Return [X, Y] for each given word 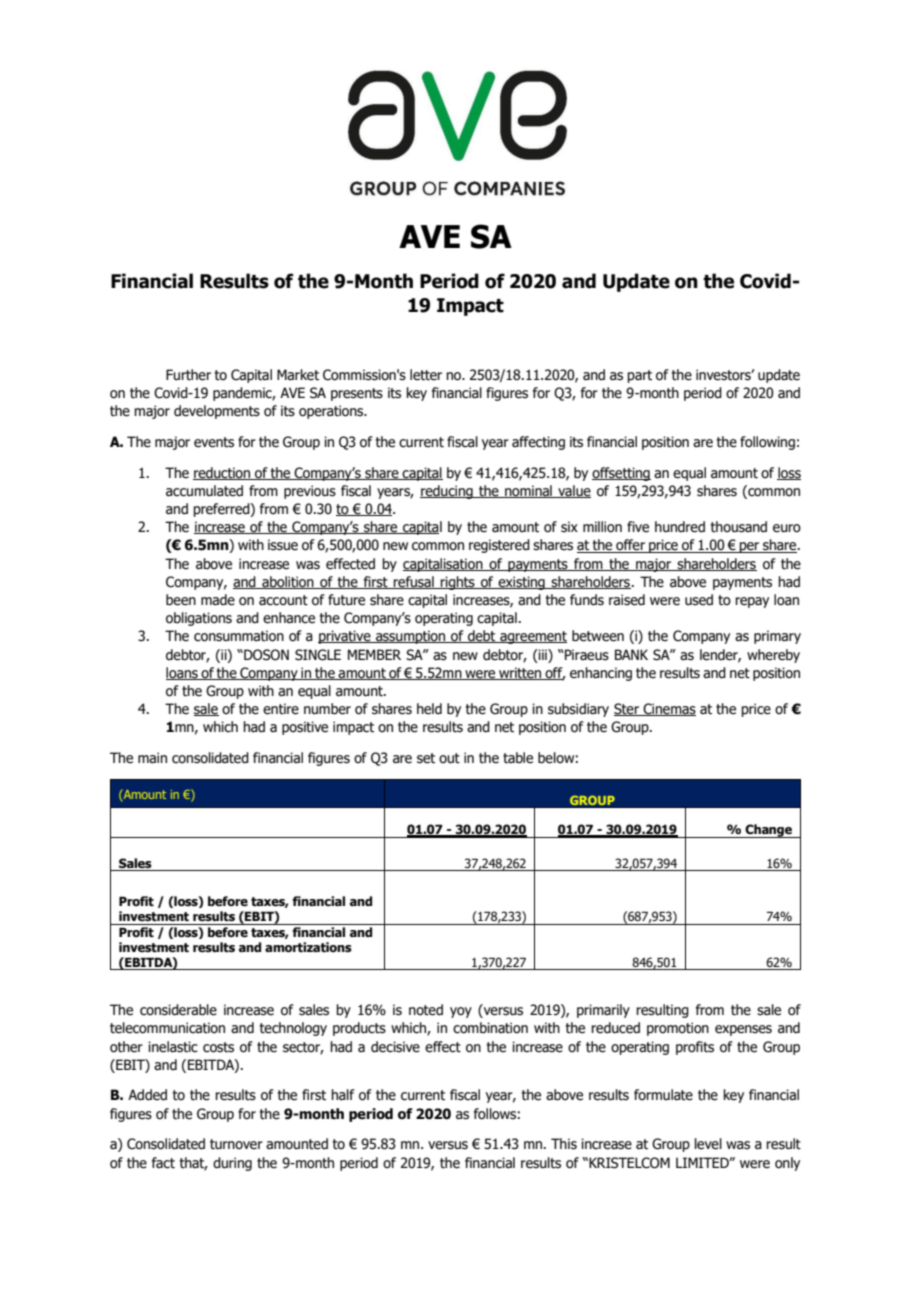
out [449, 758]
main [152, 757]
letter [426, 375]
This [564, 1144]
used [699, 600]
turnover [236, 1144]
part [639, 376]
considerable [178, 1010]
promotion [678, 1029]
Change [768, 831]
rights [458, 583]
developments [217, 412]
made [218, 600]
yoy [461, 1012]
